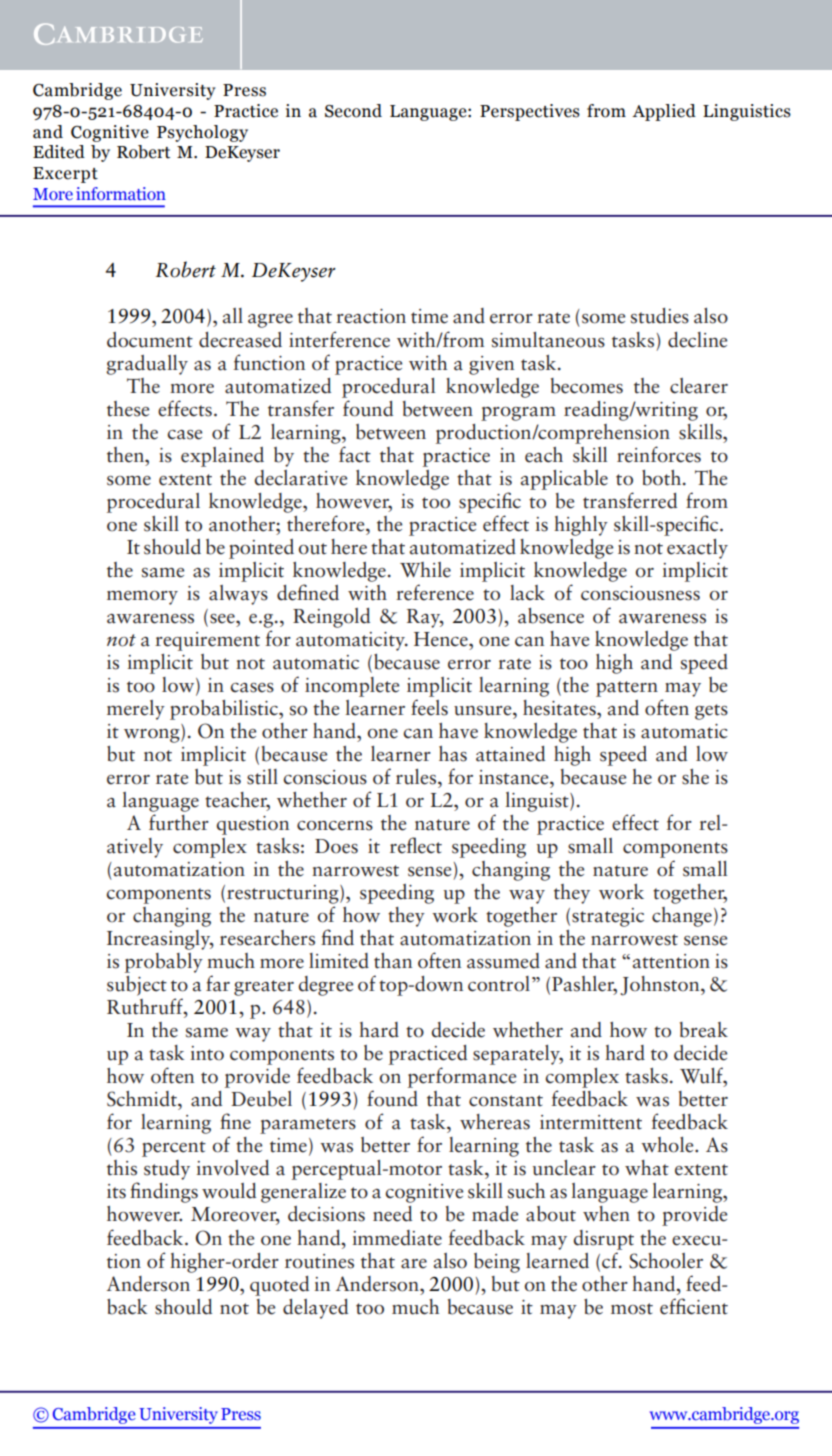 The image size is (832, 1456). What do you see at coordinates (353, 111) in the screenshot?
I see `Second` at bounding box center [353, 111].
